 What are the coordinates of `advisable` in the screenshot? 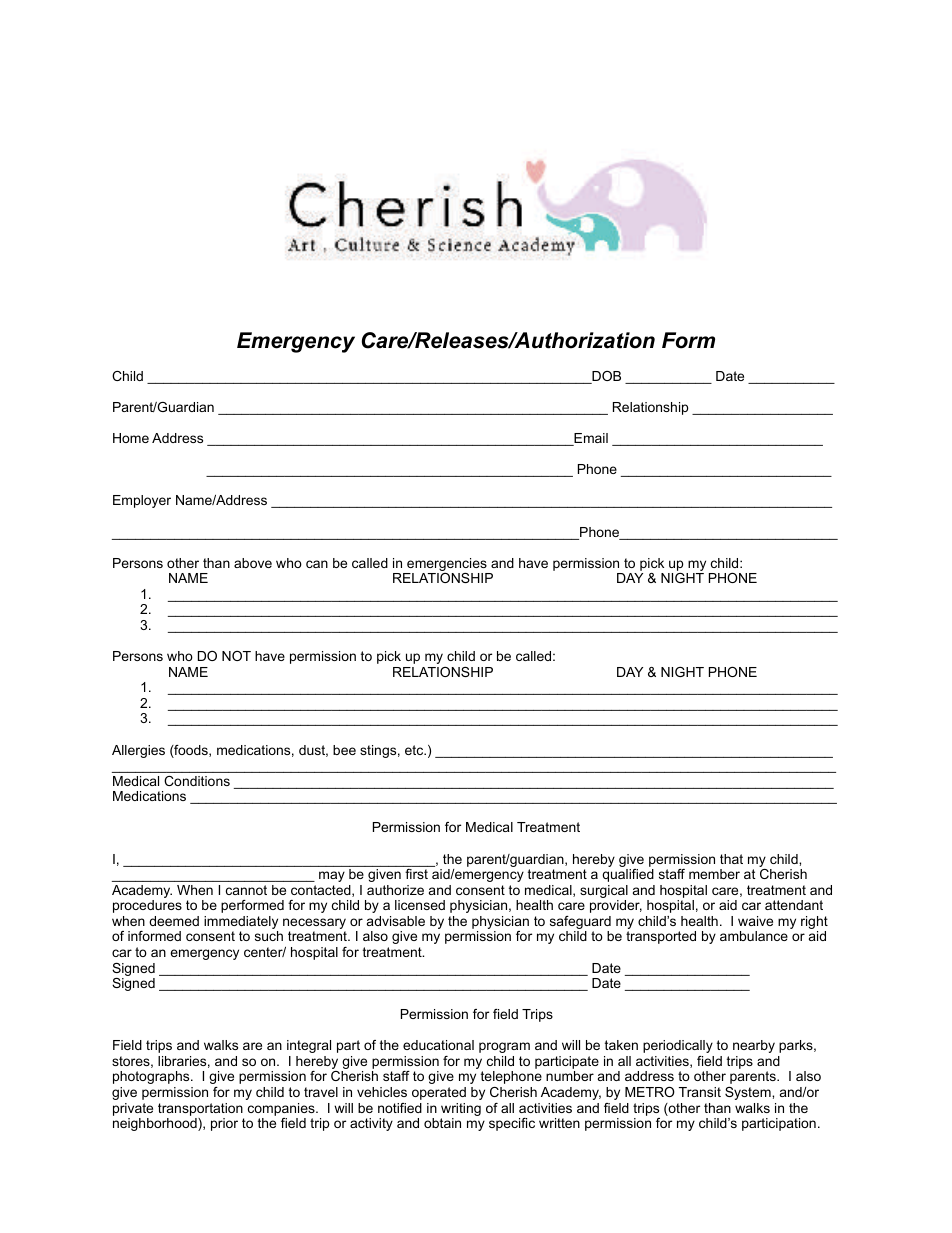 It's located at (396, 921).
